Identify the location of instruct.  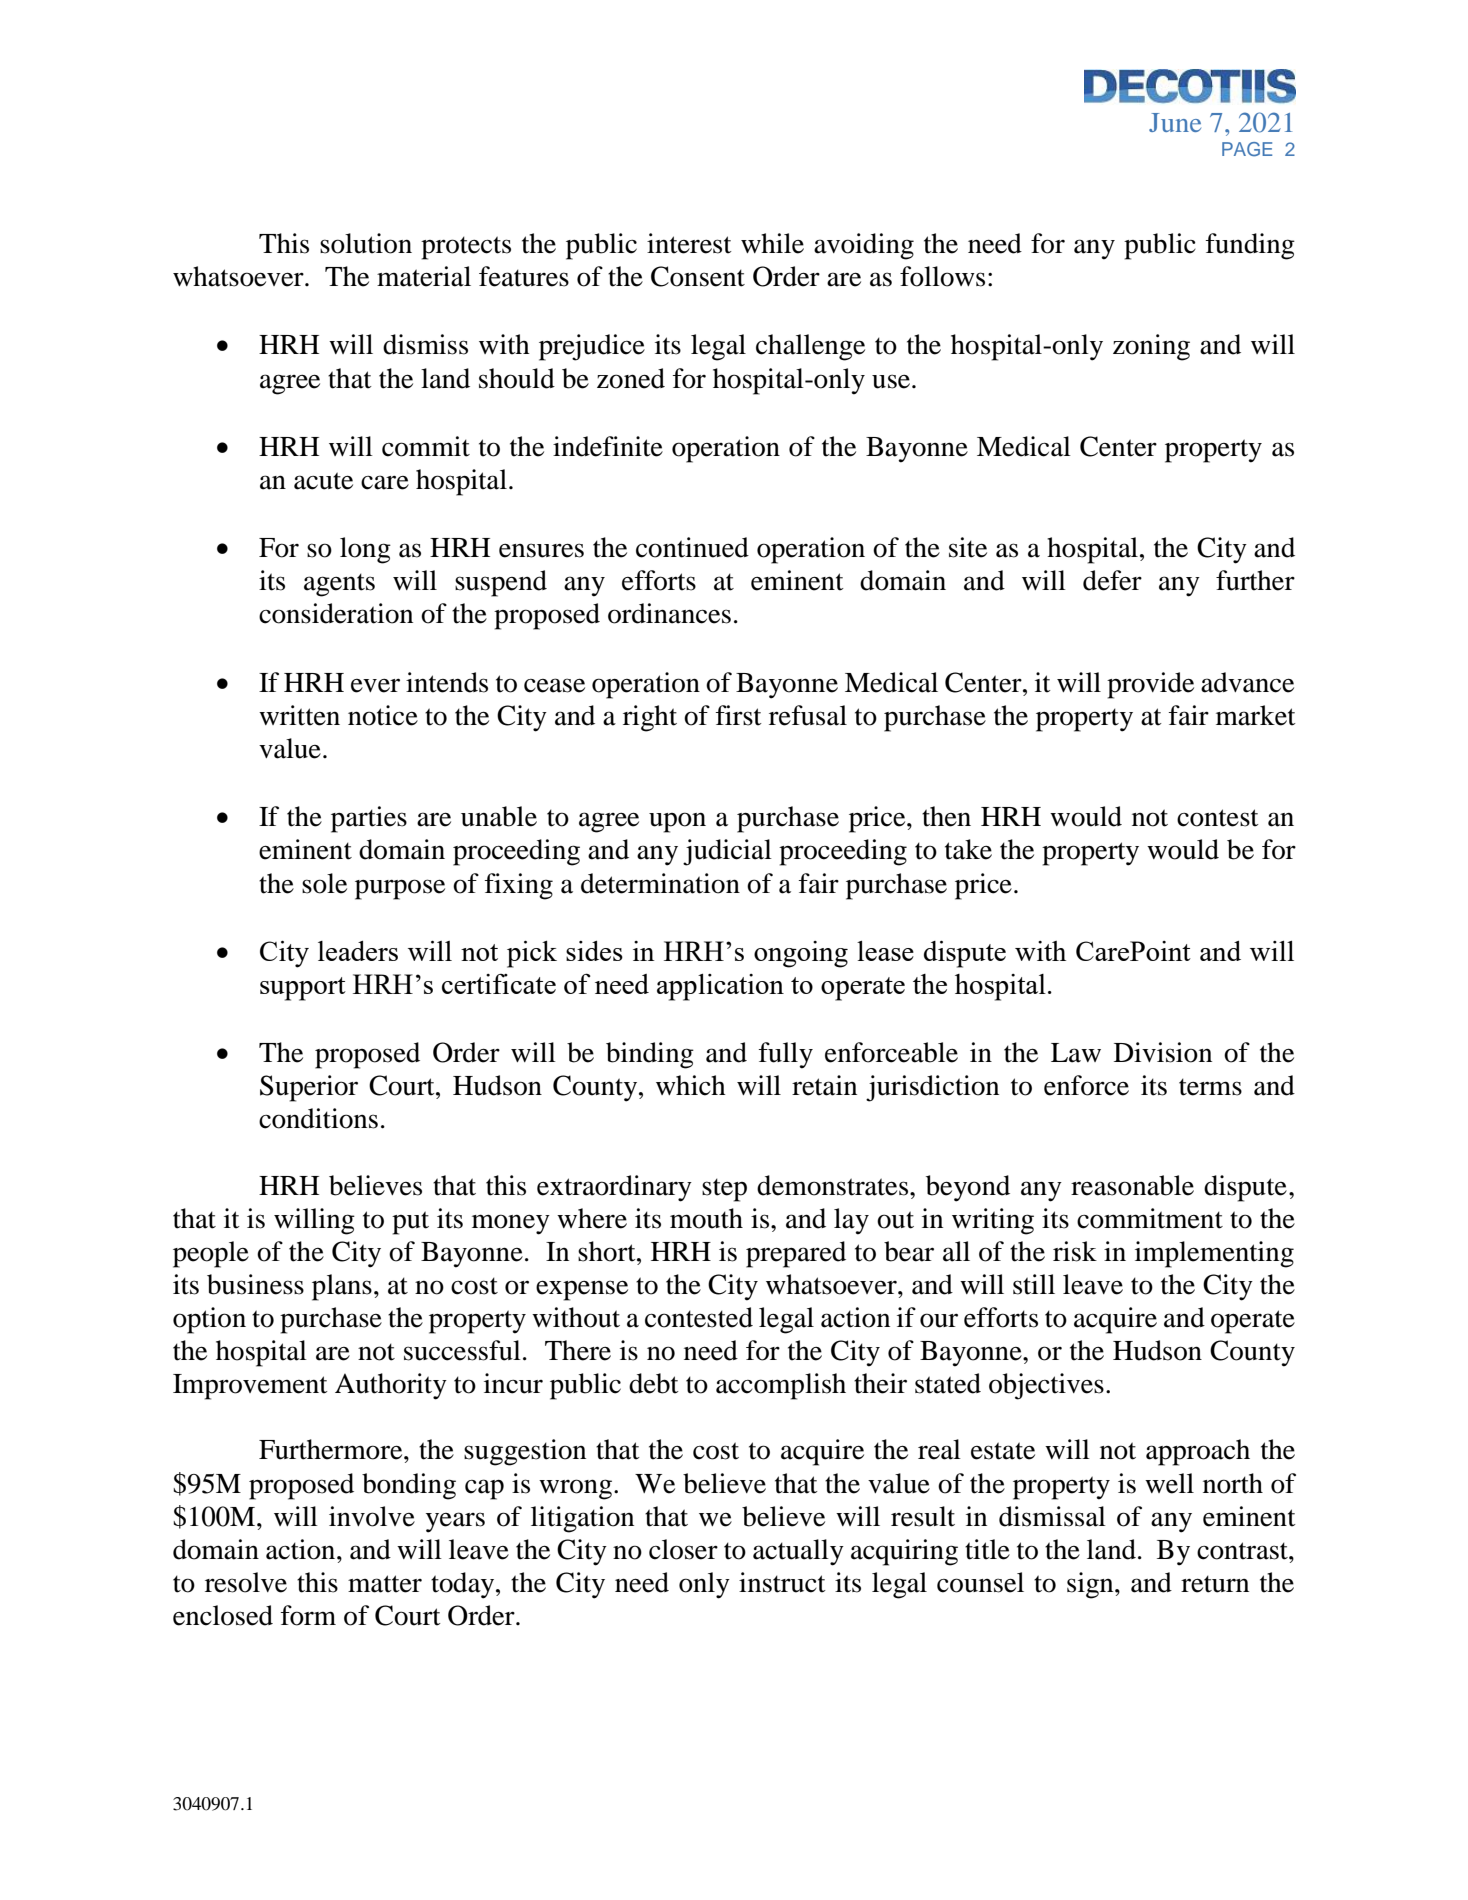
(782, 1582).
